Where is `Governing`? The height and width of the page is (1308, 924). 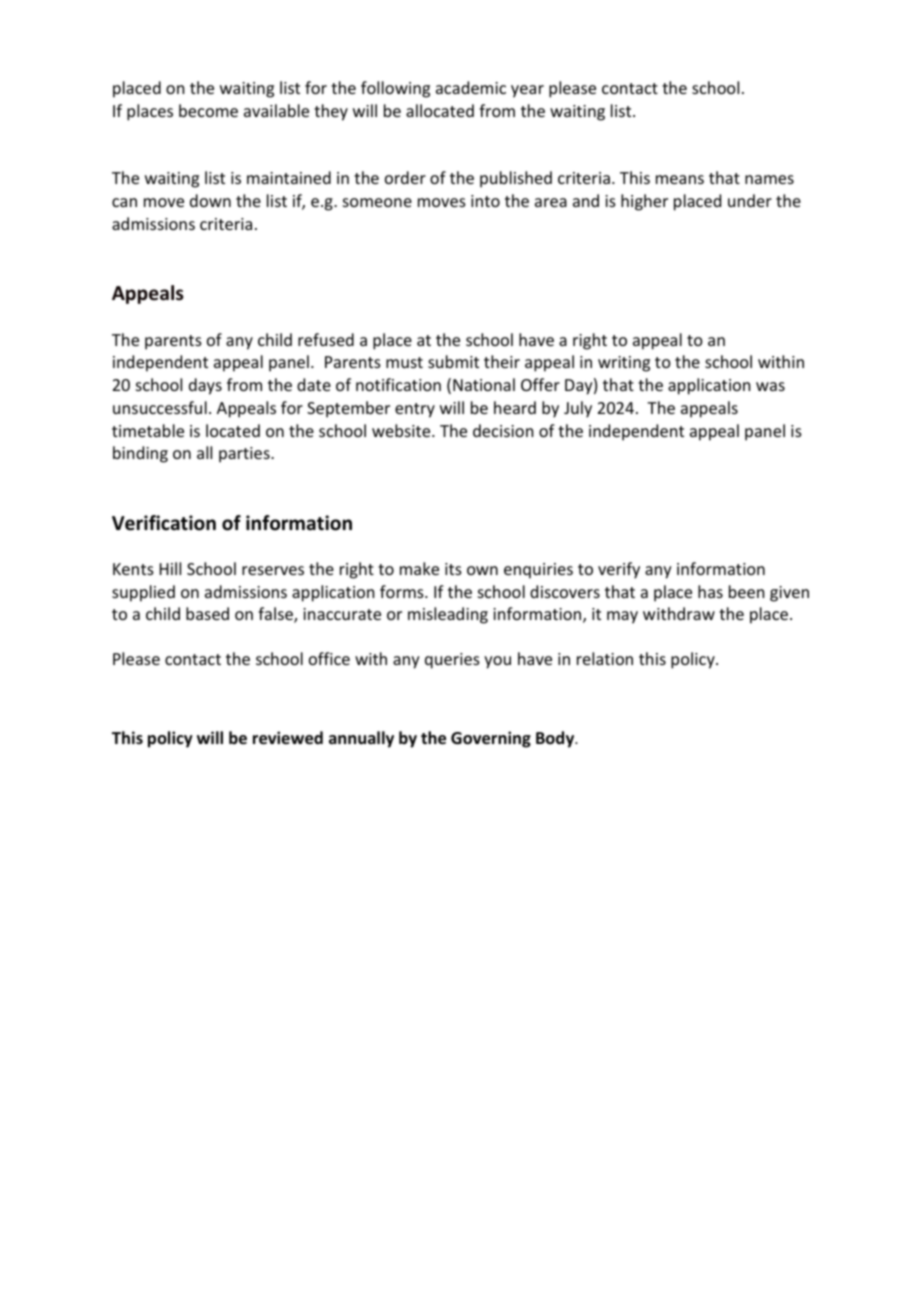
Governing is located at coordinates (491, 739).
